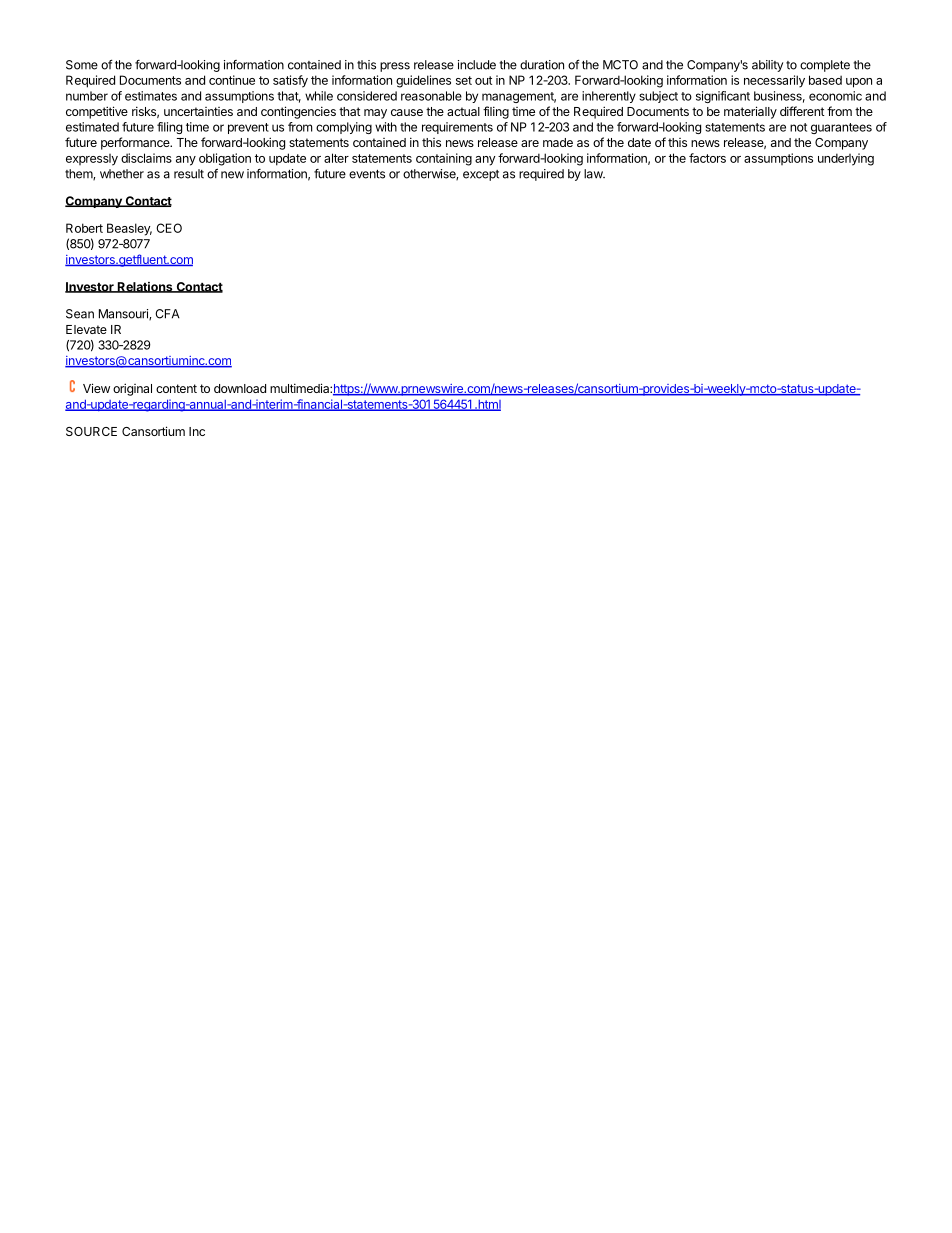  Describe the element at coordinates (594, 174) in the page. I see `law` at that location.
